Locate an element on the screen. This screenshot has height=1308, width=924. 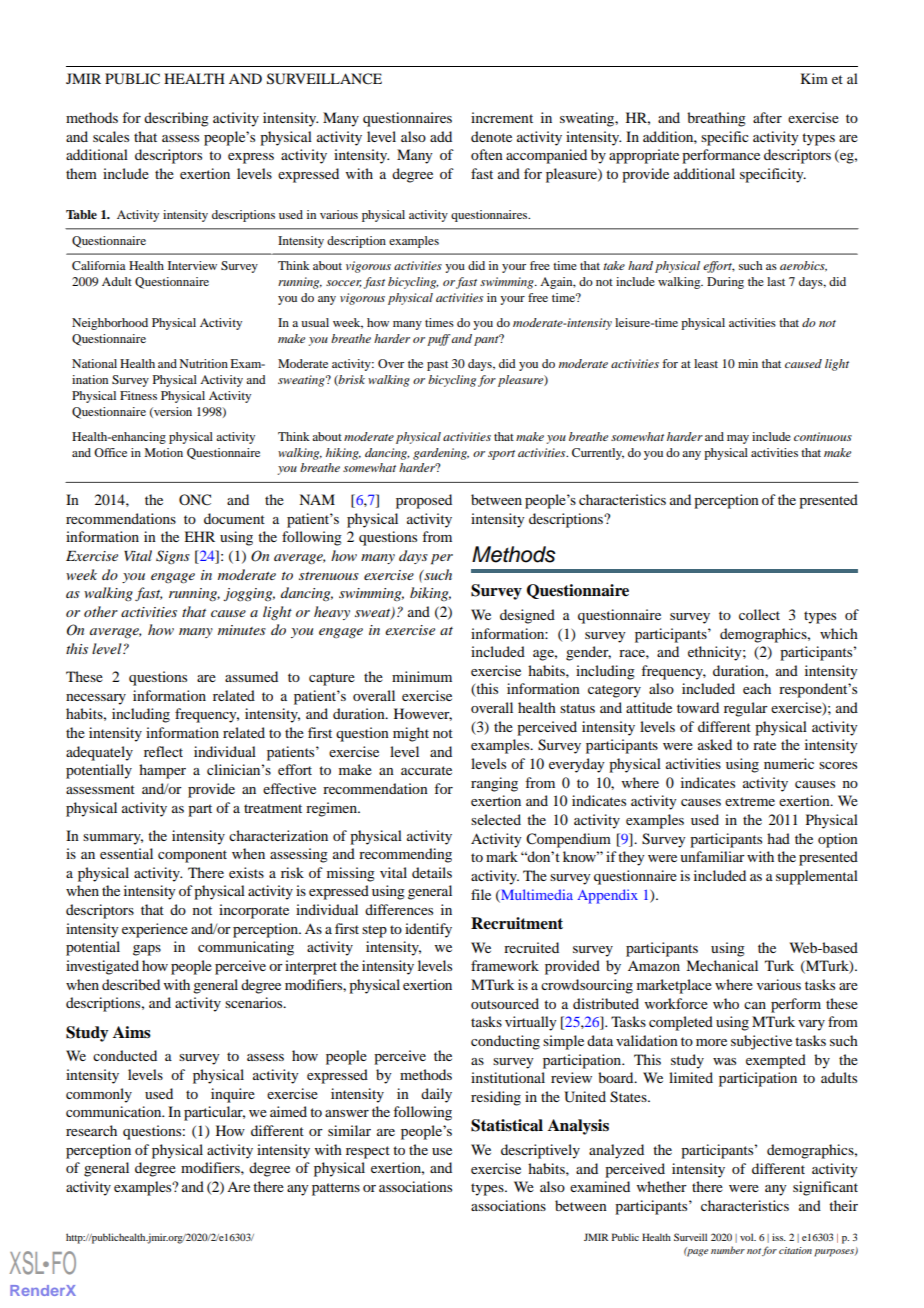
identify is located at coordinates (428, 930).
